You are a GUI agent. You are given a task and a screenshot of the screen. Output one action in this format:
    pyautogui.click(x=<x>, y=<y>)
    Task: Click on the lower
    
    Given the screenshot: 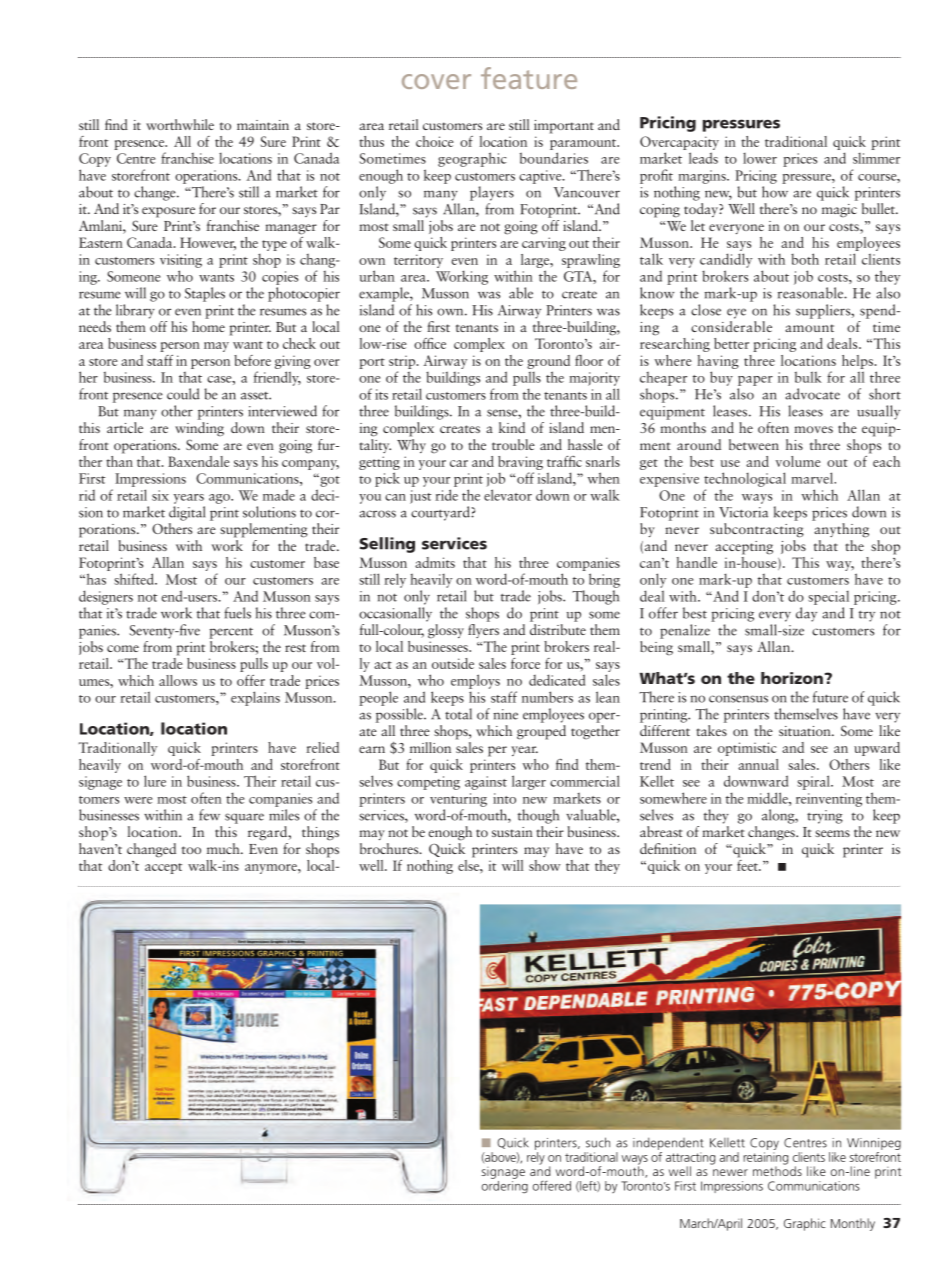 What is the action you would take?
    pyautogui.click(x=760, y=158)
